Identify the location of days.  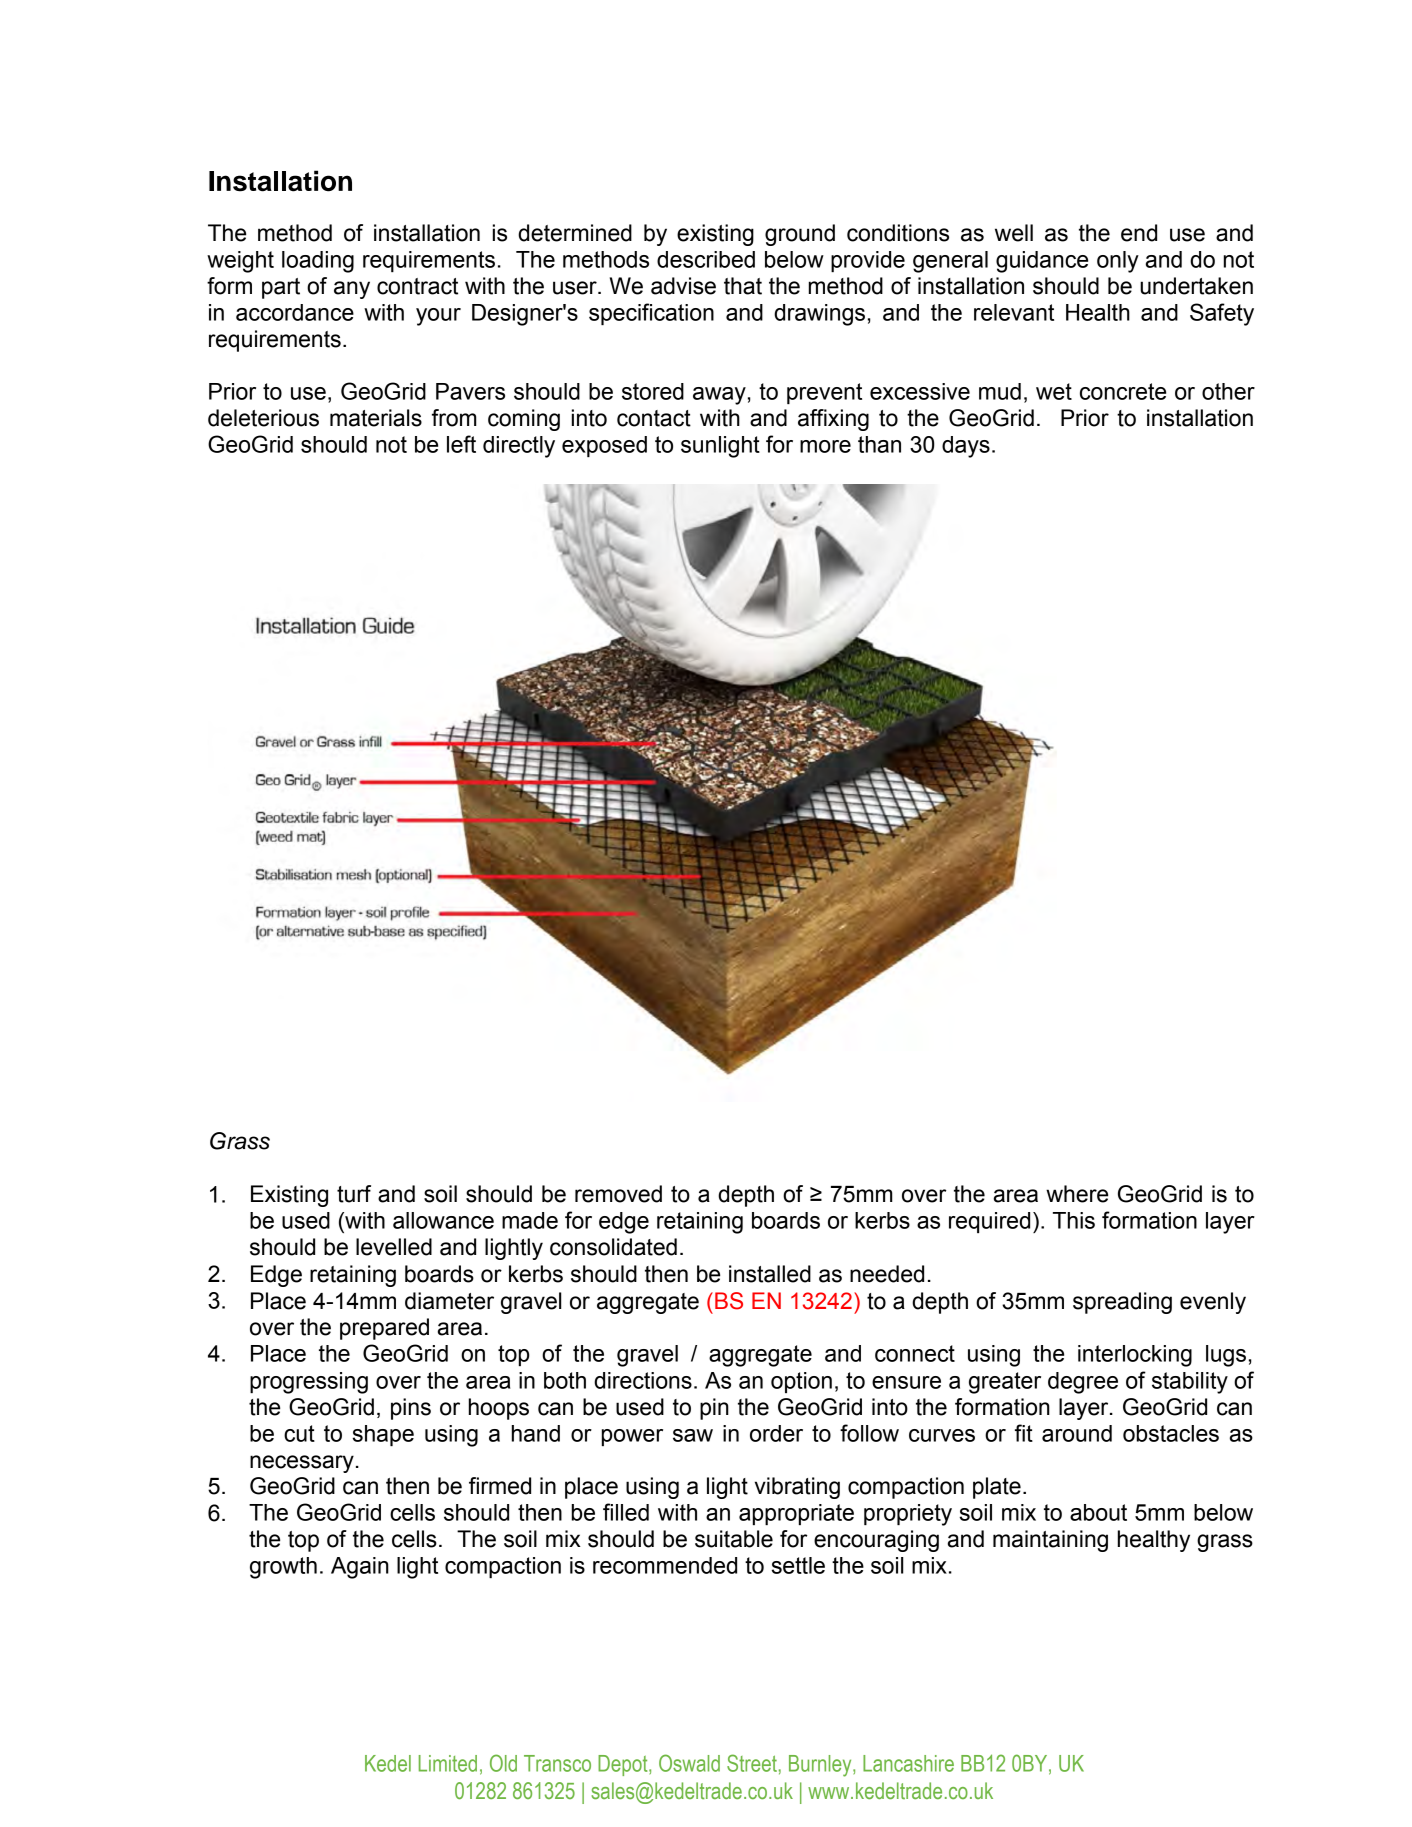
(966, 447).
